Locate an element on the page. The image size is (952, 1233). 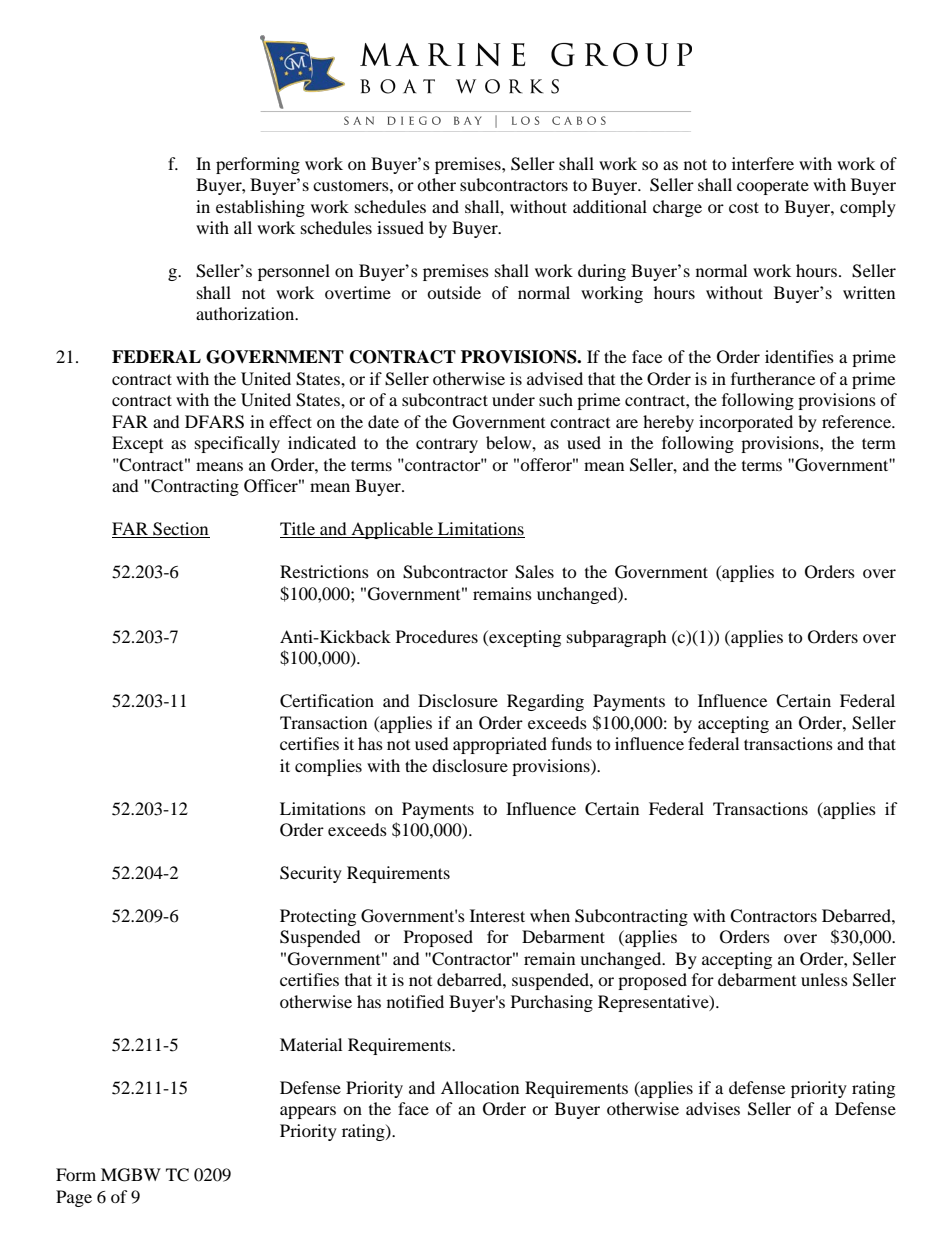
unless is located at coordinates (824, 979).
